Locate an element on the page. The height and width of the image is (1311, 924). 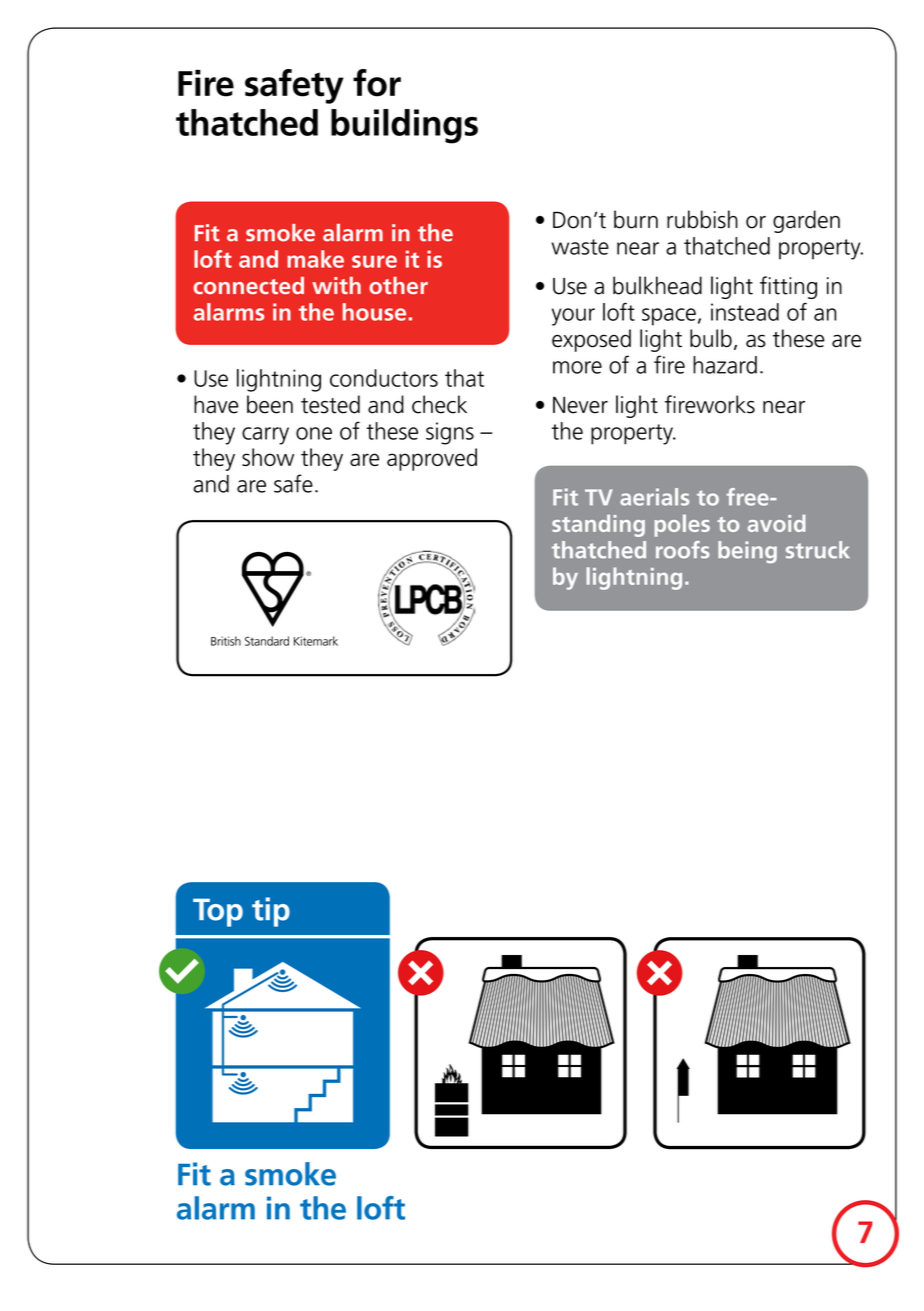
for is located at coordinates (377, 83).
